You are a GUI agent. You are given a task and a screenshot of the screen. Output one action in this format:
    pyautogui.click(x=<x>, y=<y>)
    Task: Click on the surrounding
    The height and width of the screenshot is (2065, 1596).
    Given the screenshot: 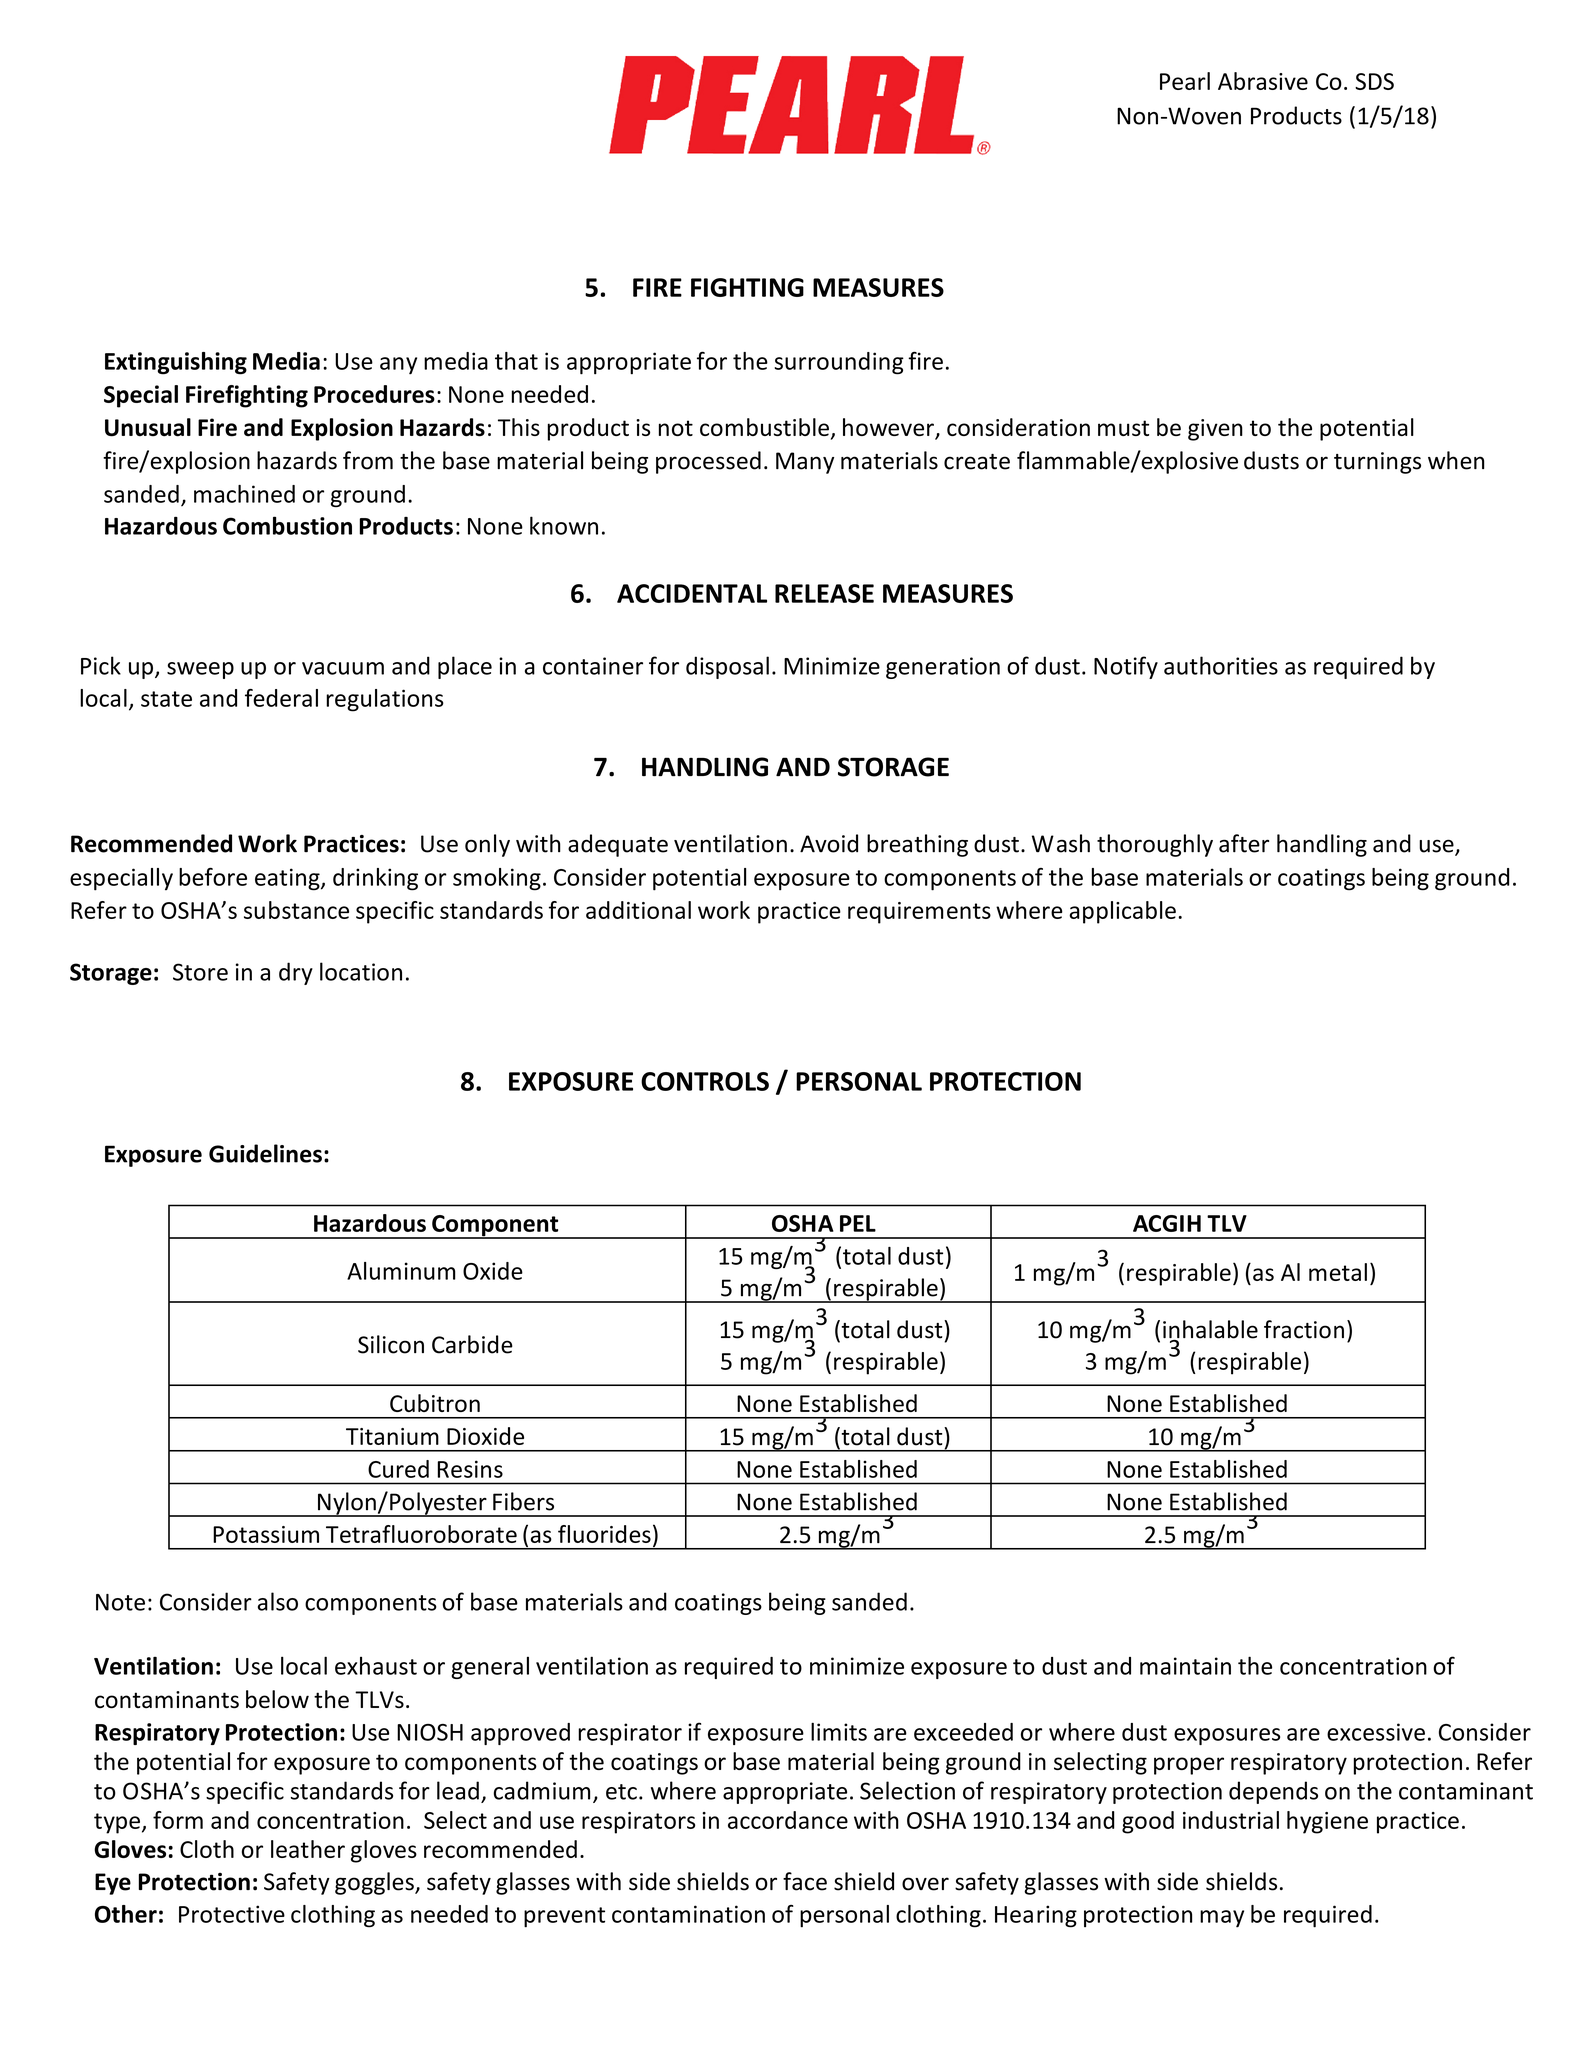 What is the action you would take?
    pyautogui.click(x=839, y=363)
